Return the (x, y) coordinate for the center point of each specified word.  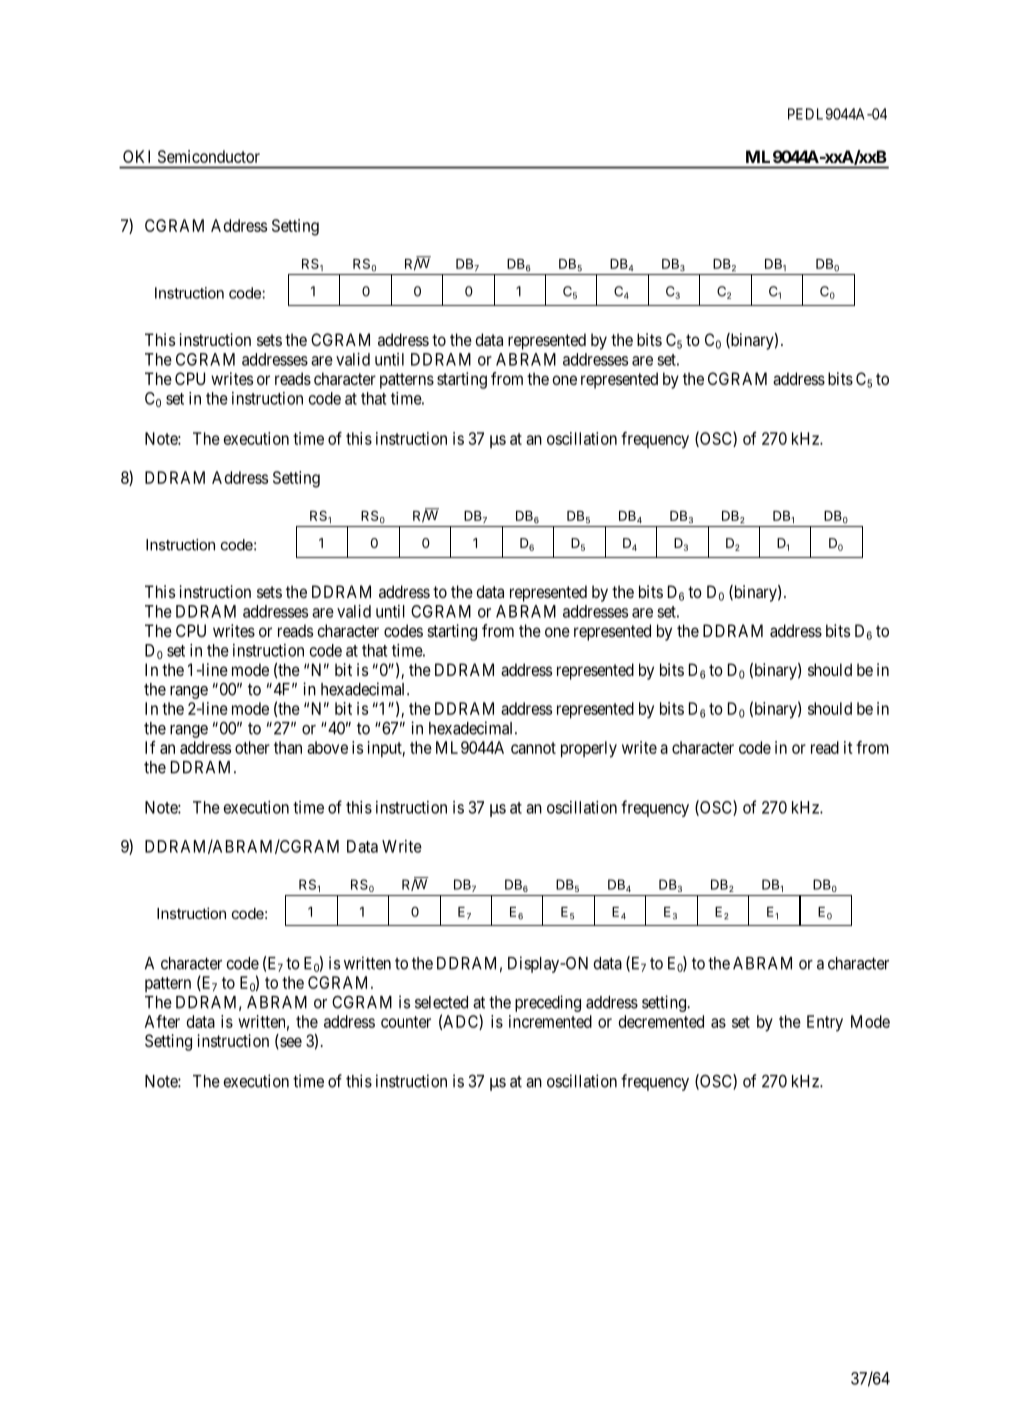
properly (589, 749)
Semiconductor (209, 156)
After (162, 1021)
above (327, 747)
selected (441, 1002)
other (252, 747)
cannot (533, 748)
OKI (136, 156)
